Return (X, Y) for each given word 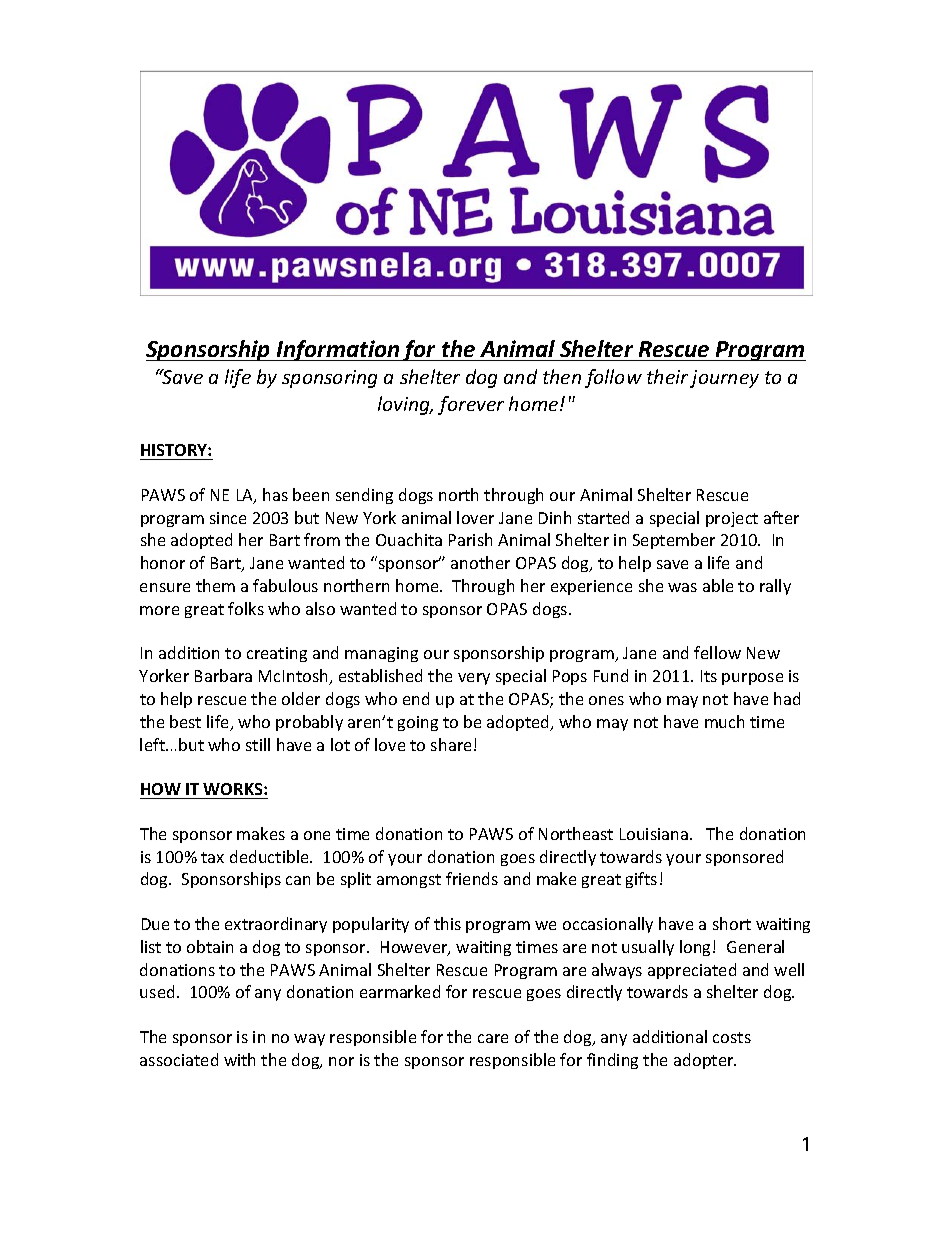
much (724, 721)
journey (724, 379)
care (493, 1038)
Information (338, 350)
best (185, 721)
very (474, 679)
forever (471, 405)
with (239, 1059)
